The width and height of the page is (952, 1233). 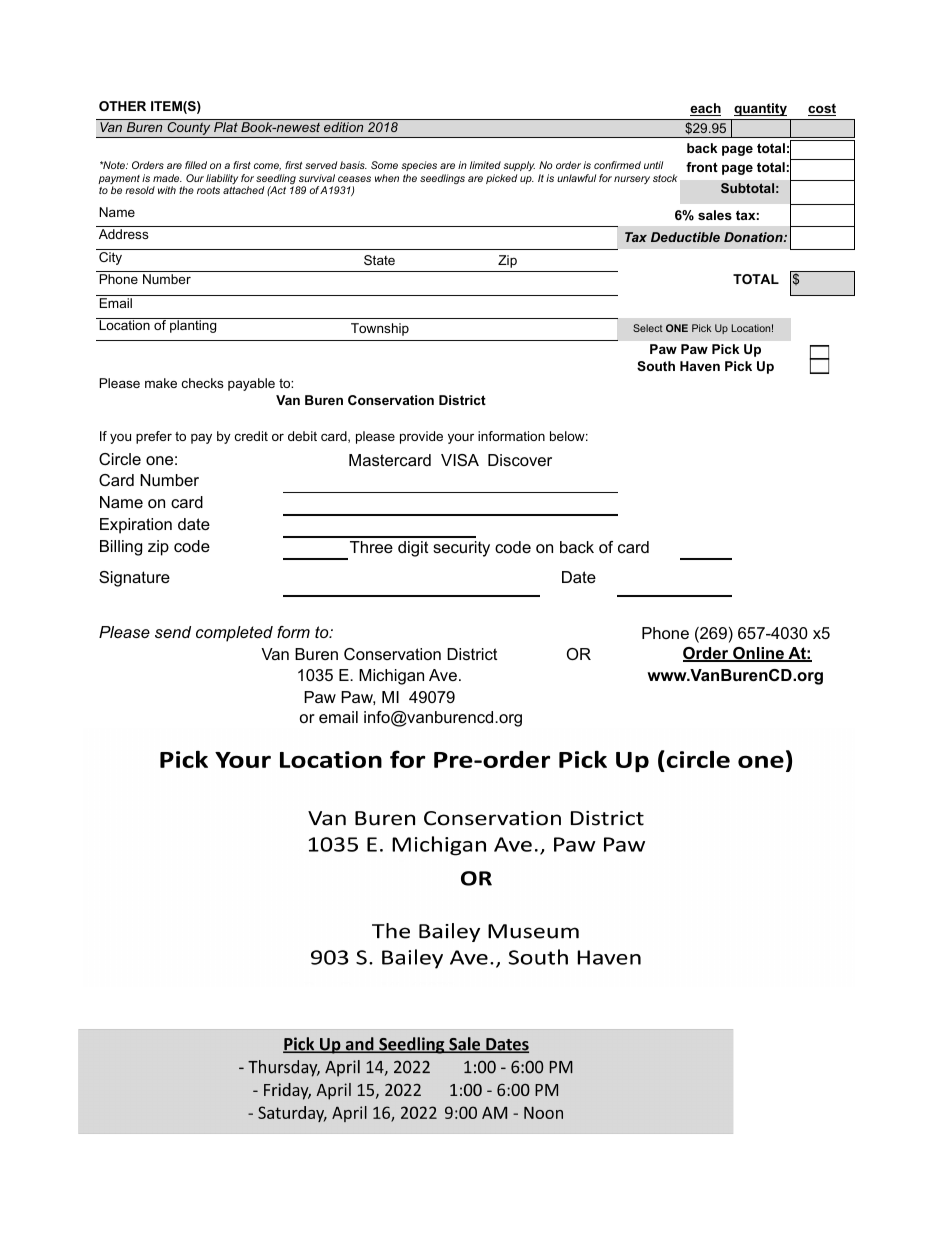 I want to click on quantity, so click(x=760, y=109).
